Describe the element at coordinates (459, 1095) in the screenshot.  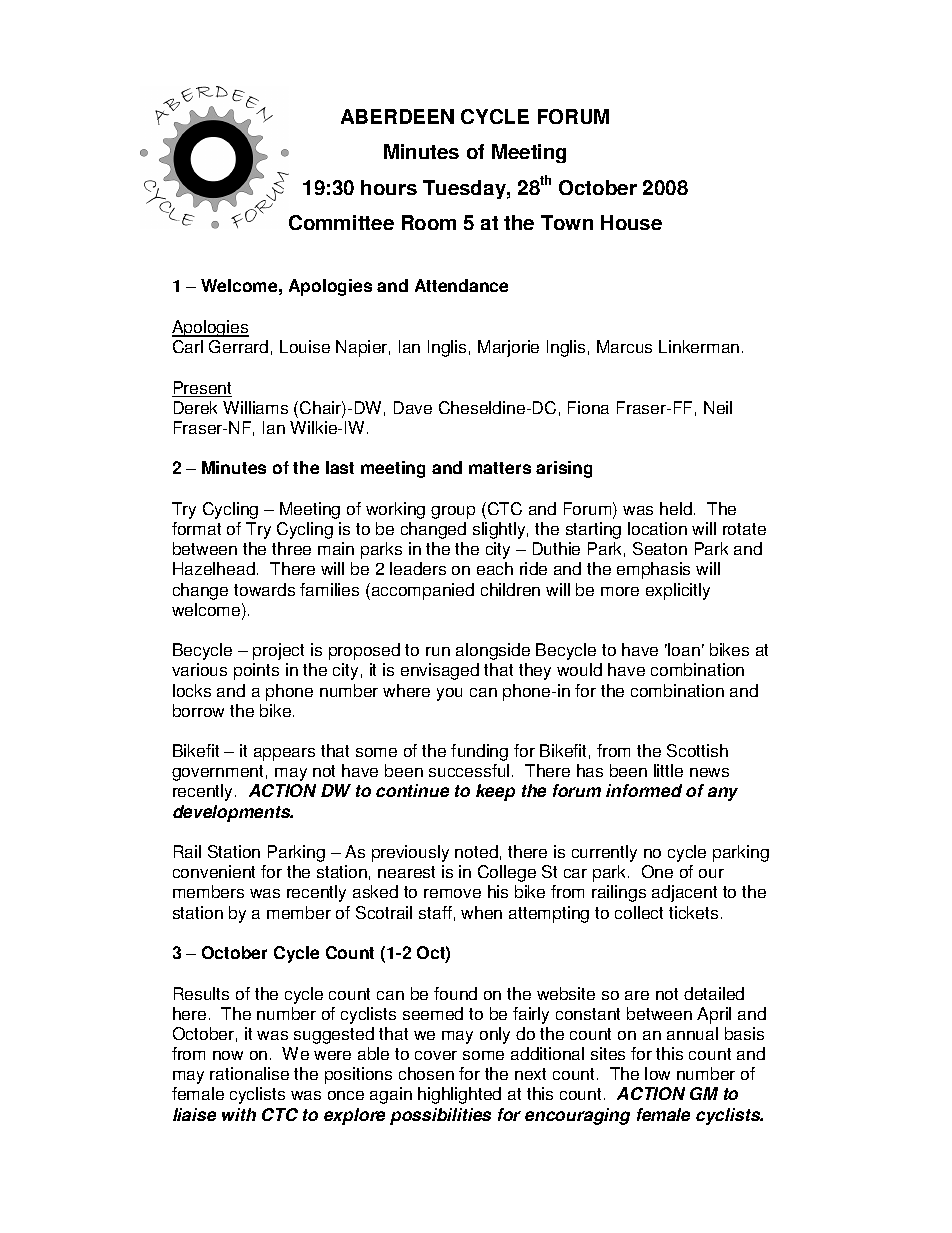
I see `highlighted` at that location.
